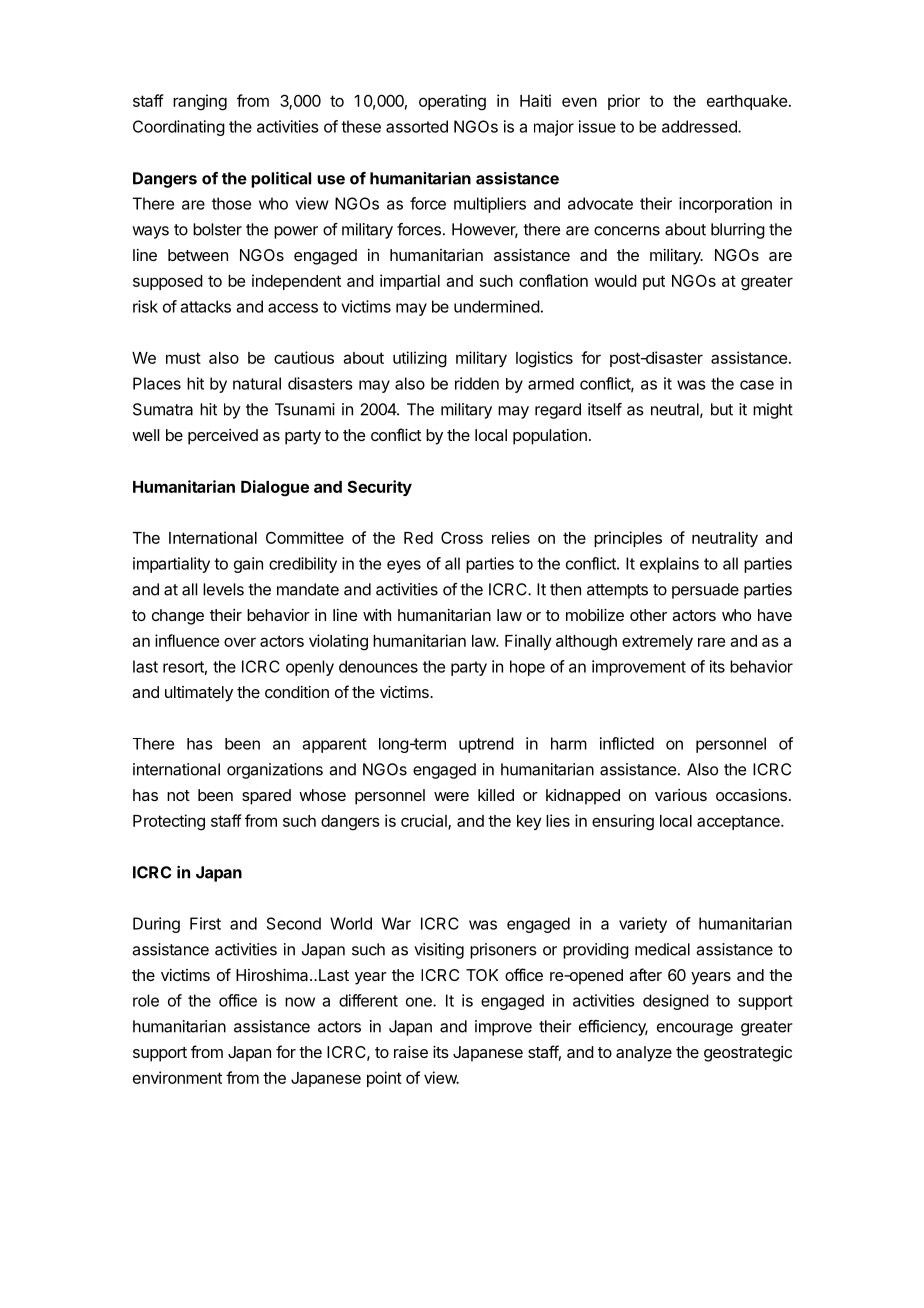  I want to click on case, so click(757, 385).
